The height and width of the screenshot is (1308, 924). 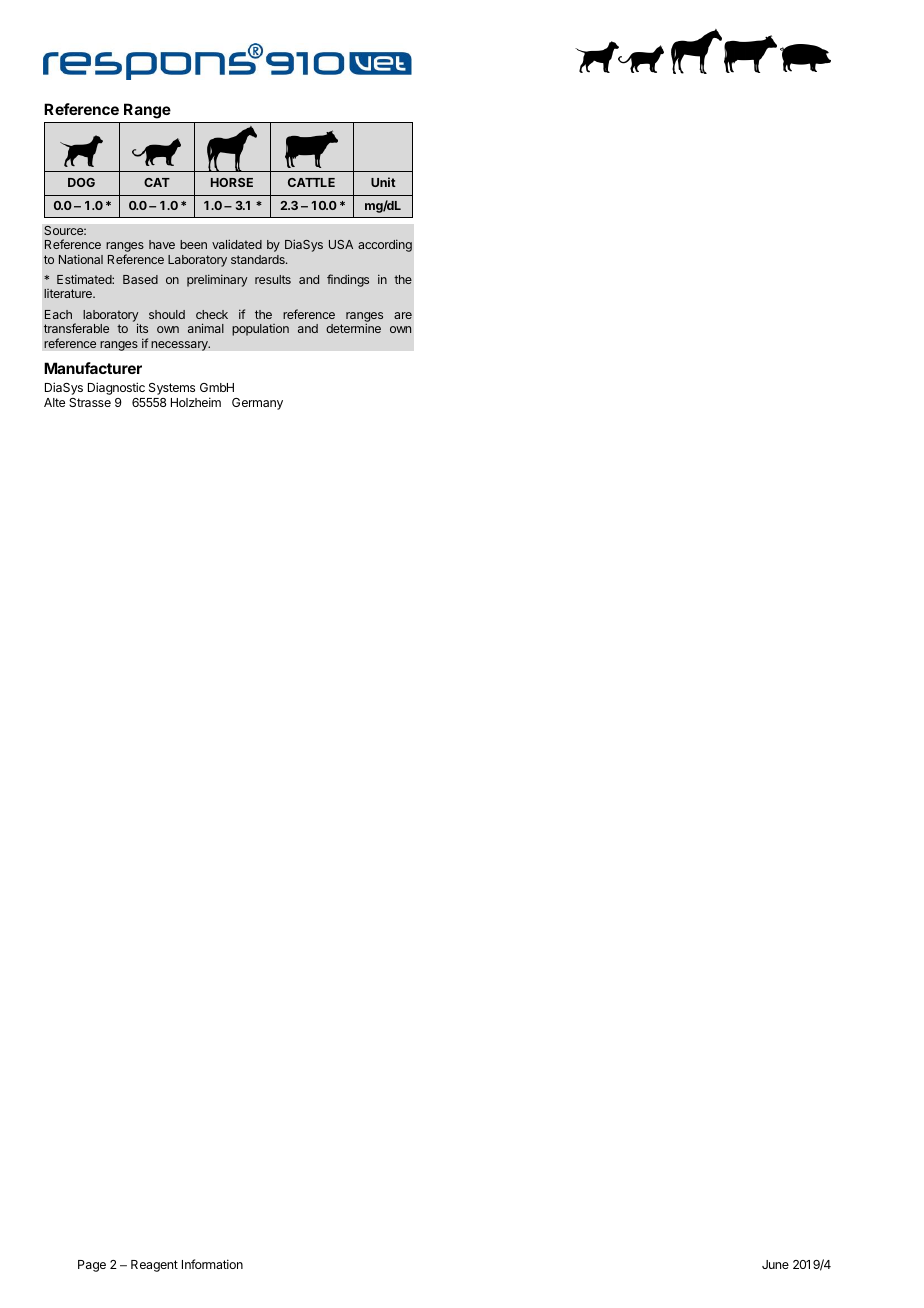 What do you see at coordinates (212, 1264) in the screenshot?
I see `Information` at bounding box center [212, 1264].
